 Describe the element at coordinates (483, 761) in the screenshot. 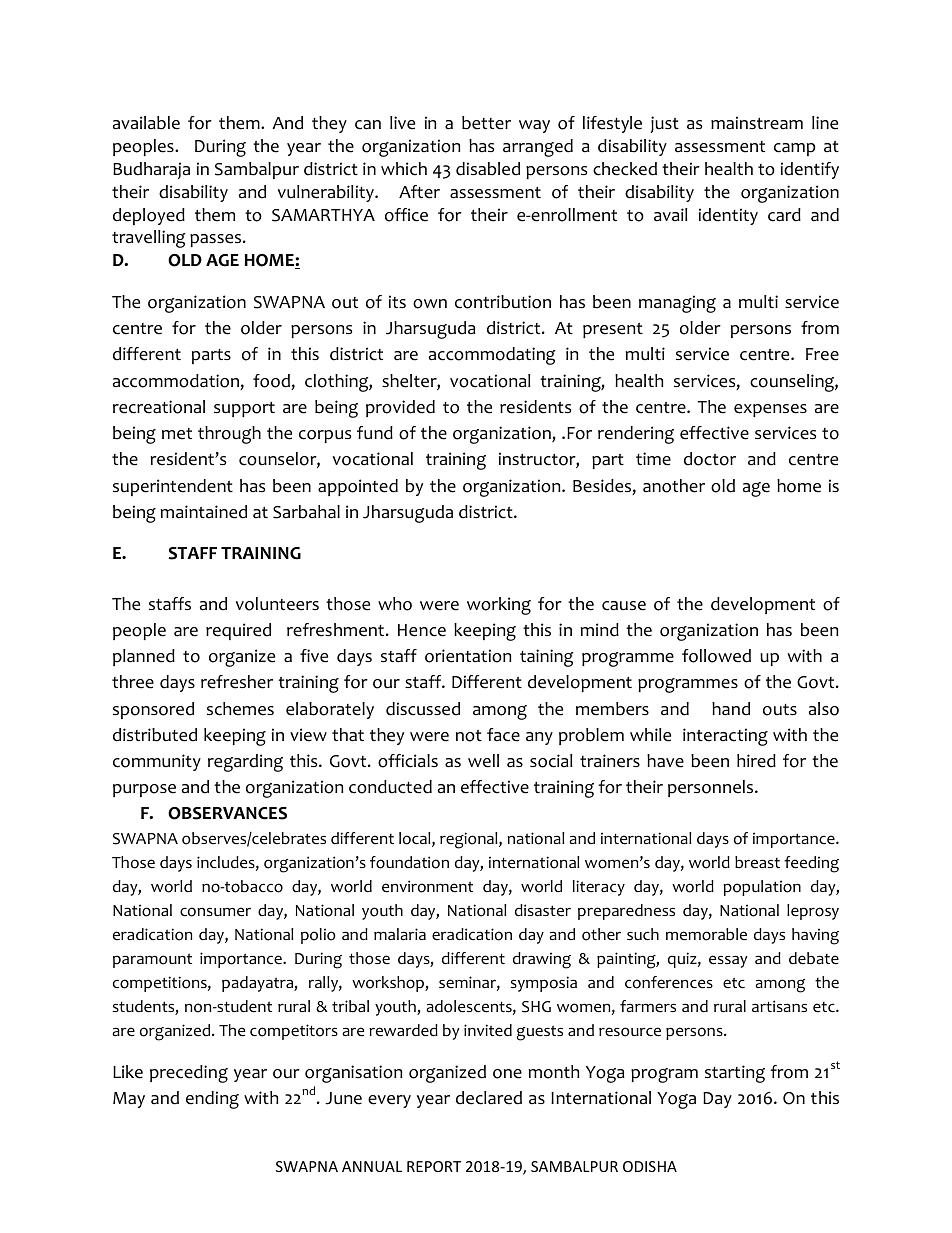

I see `well` at that location.
